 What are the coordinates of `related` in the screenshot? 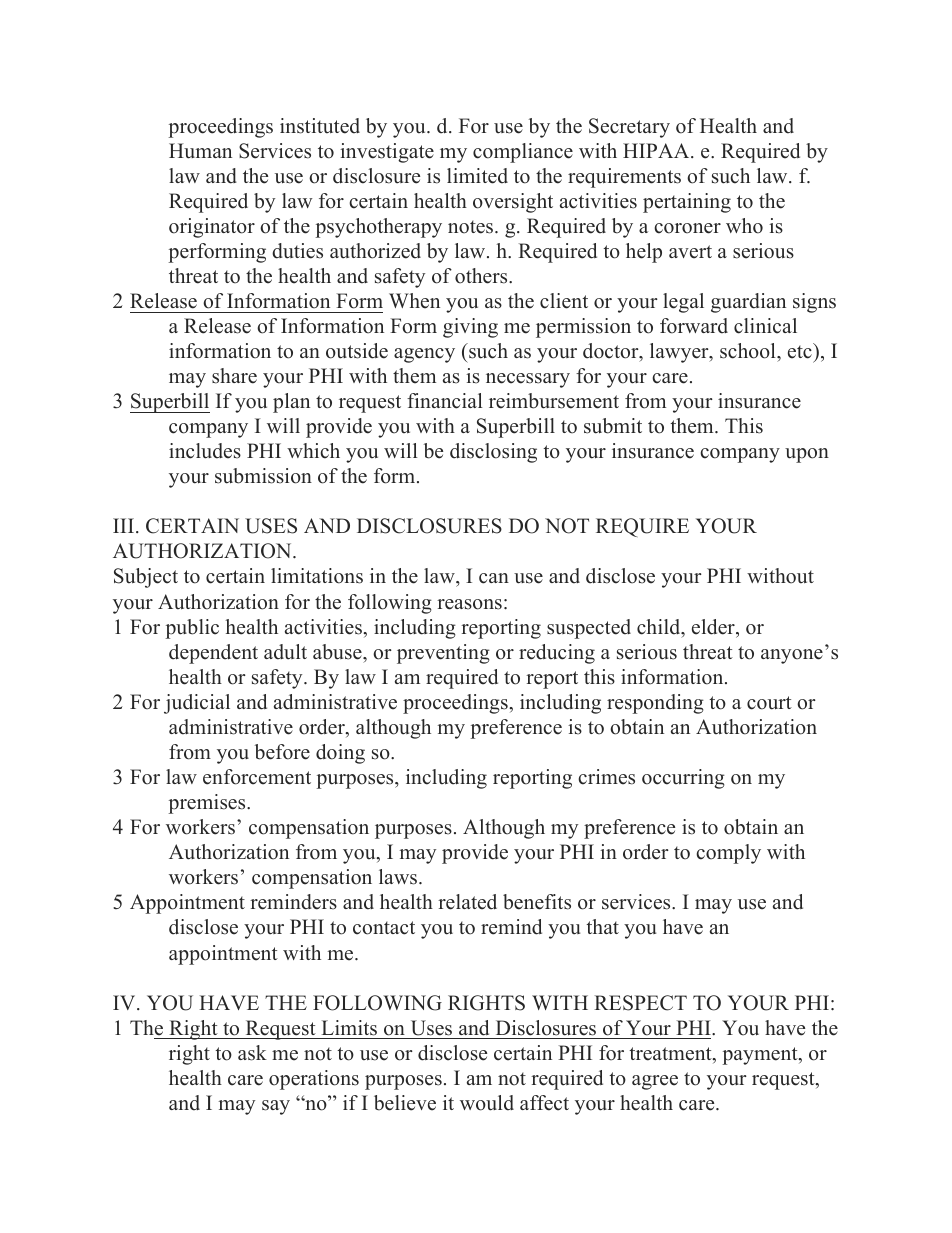 It's located at (467, 902).
